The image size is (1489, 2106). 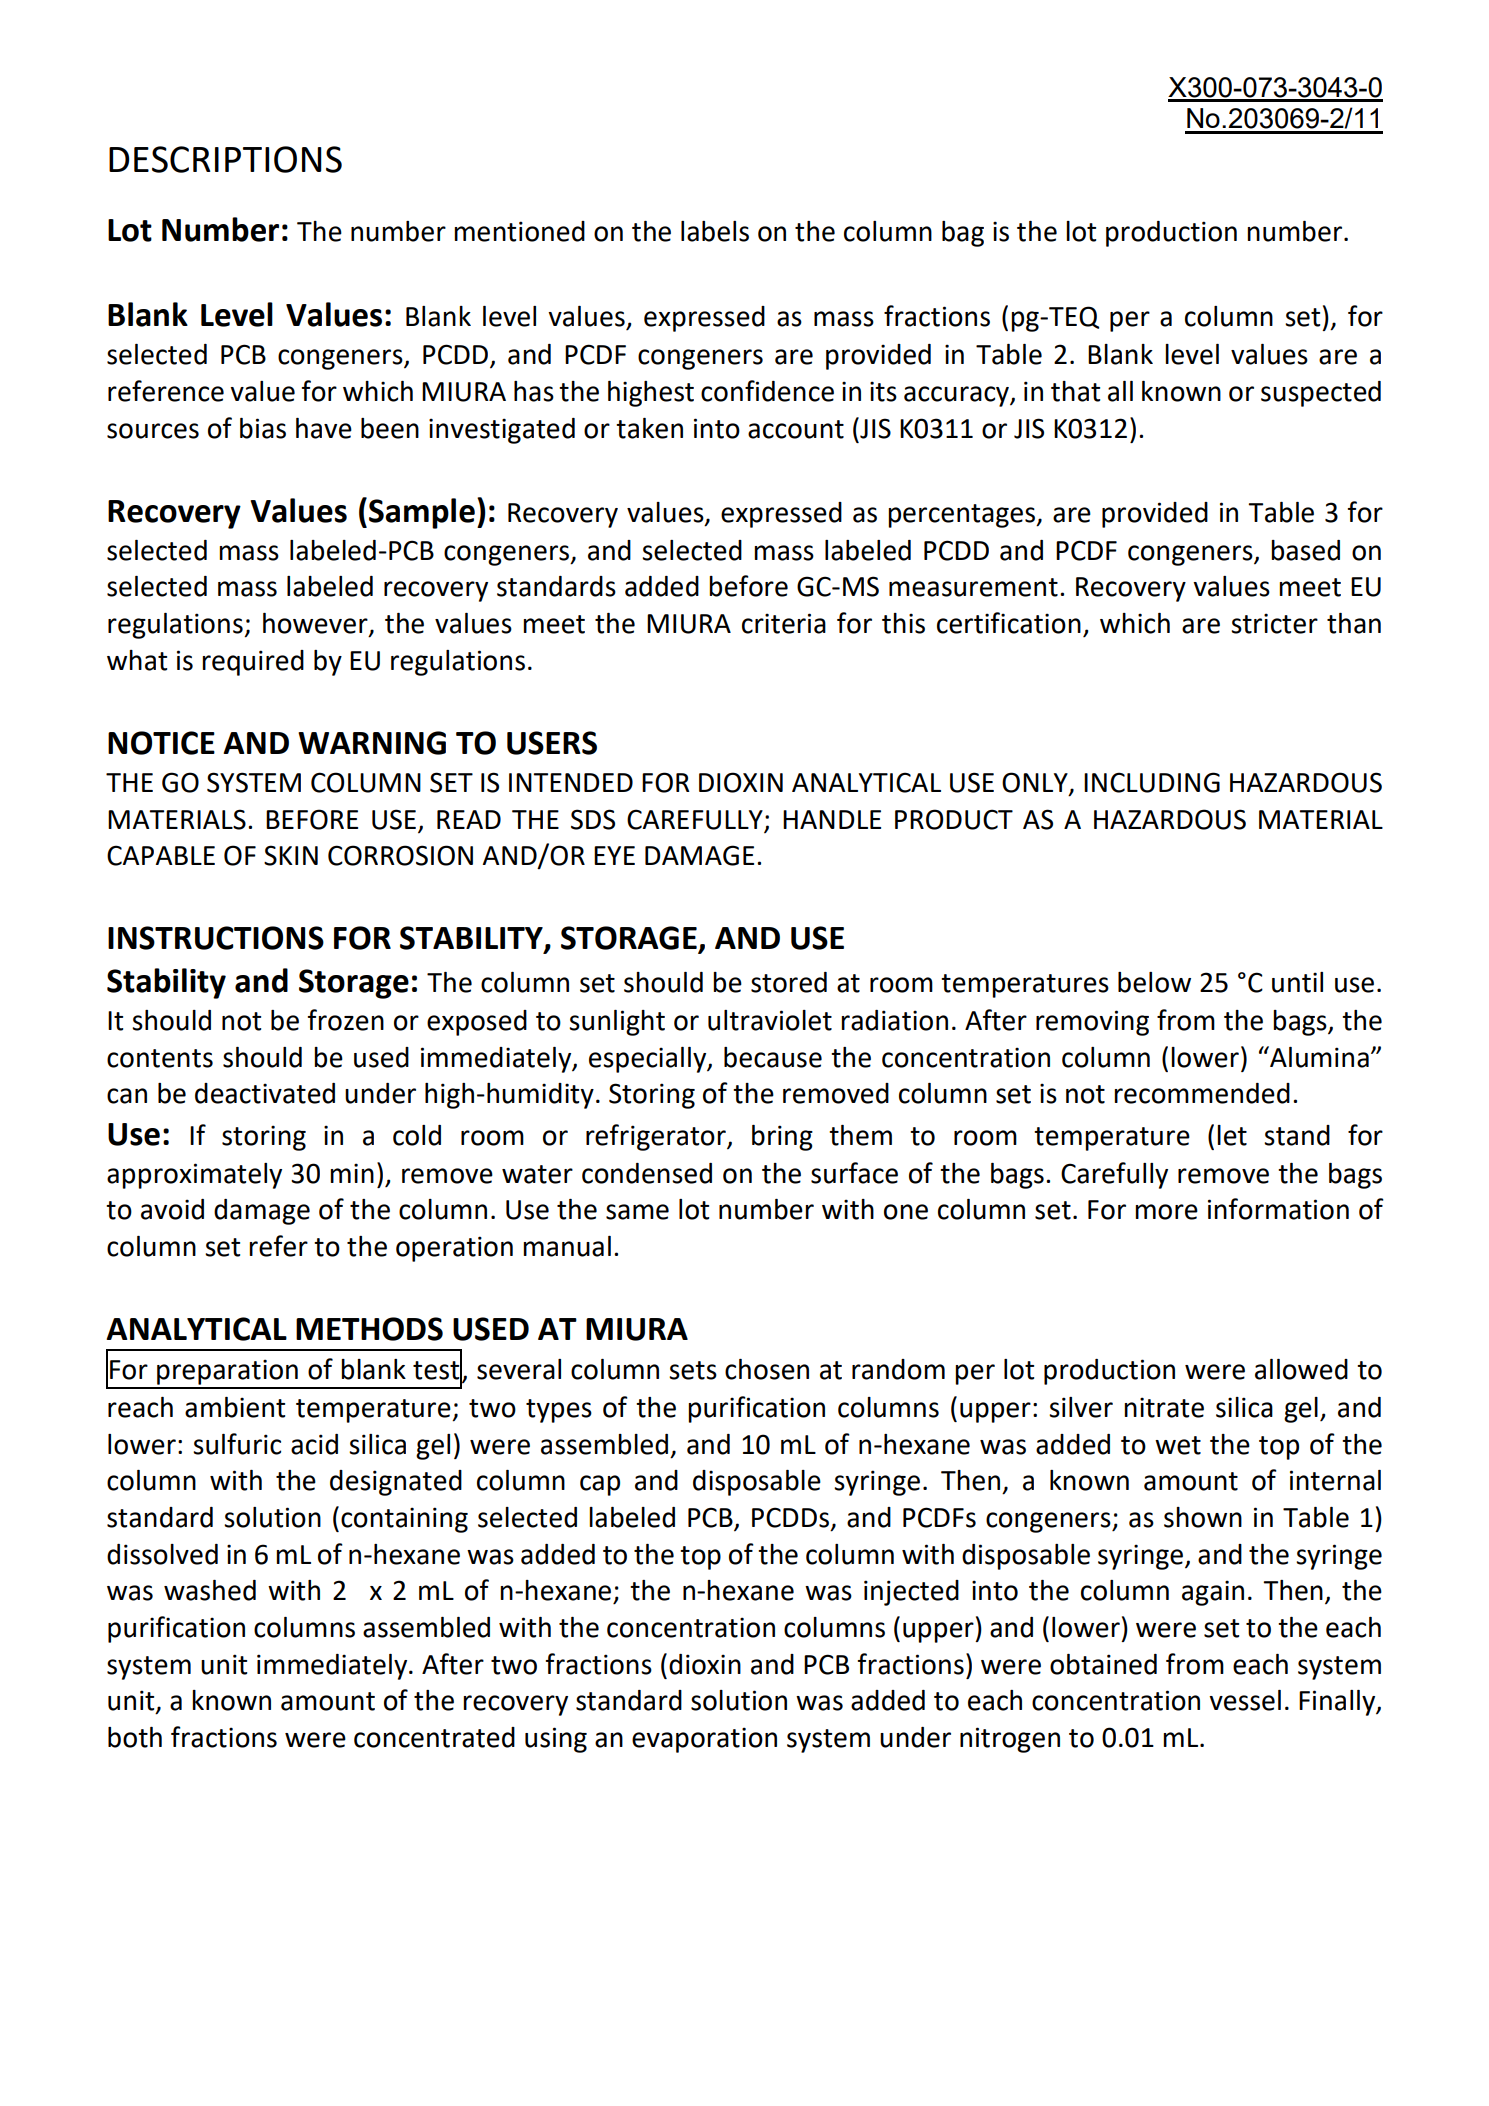 What do you see at coordinates (1245, 1700) in the screenshot?
I see `vessel` at bounding box center [1245, 1700].
